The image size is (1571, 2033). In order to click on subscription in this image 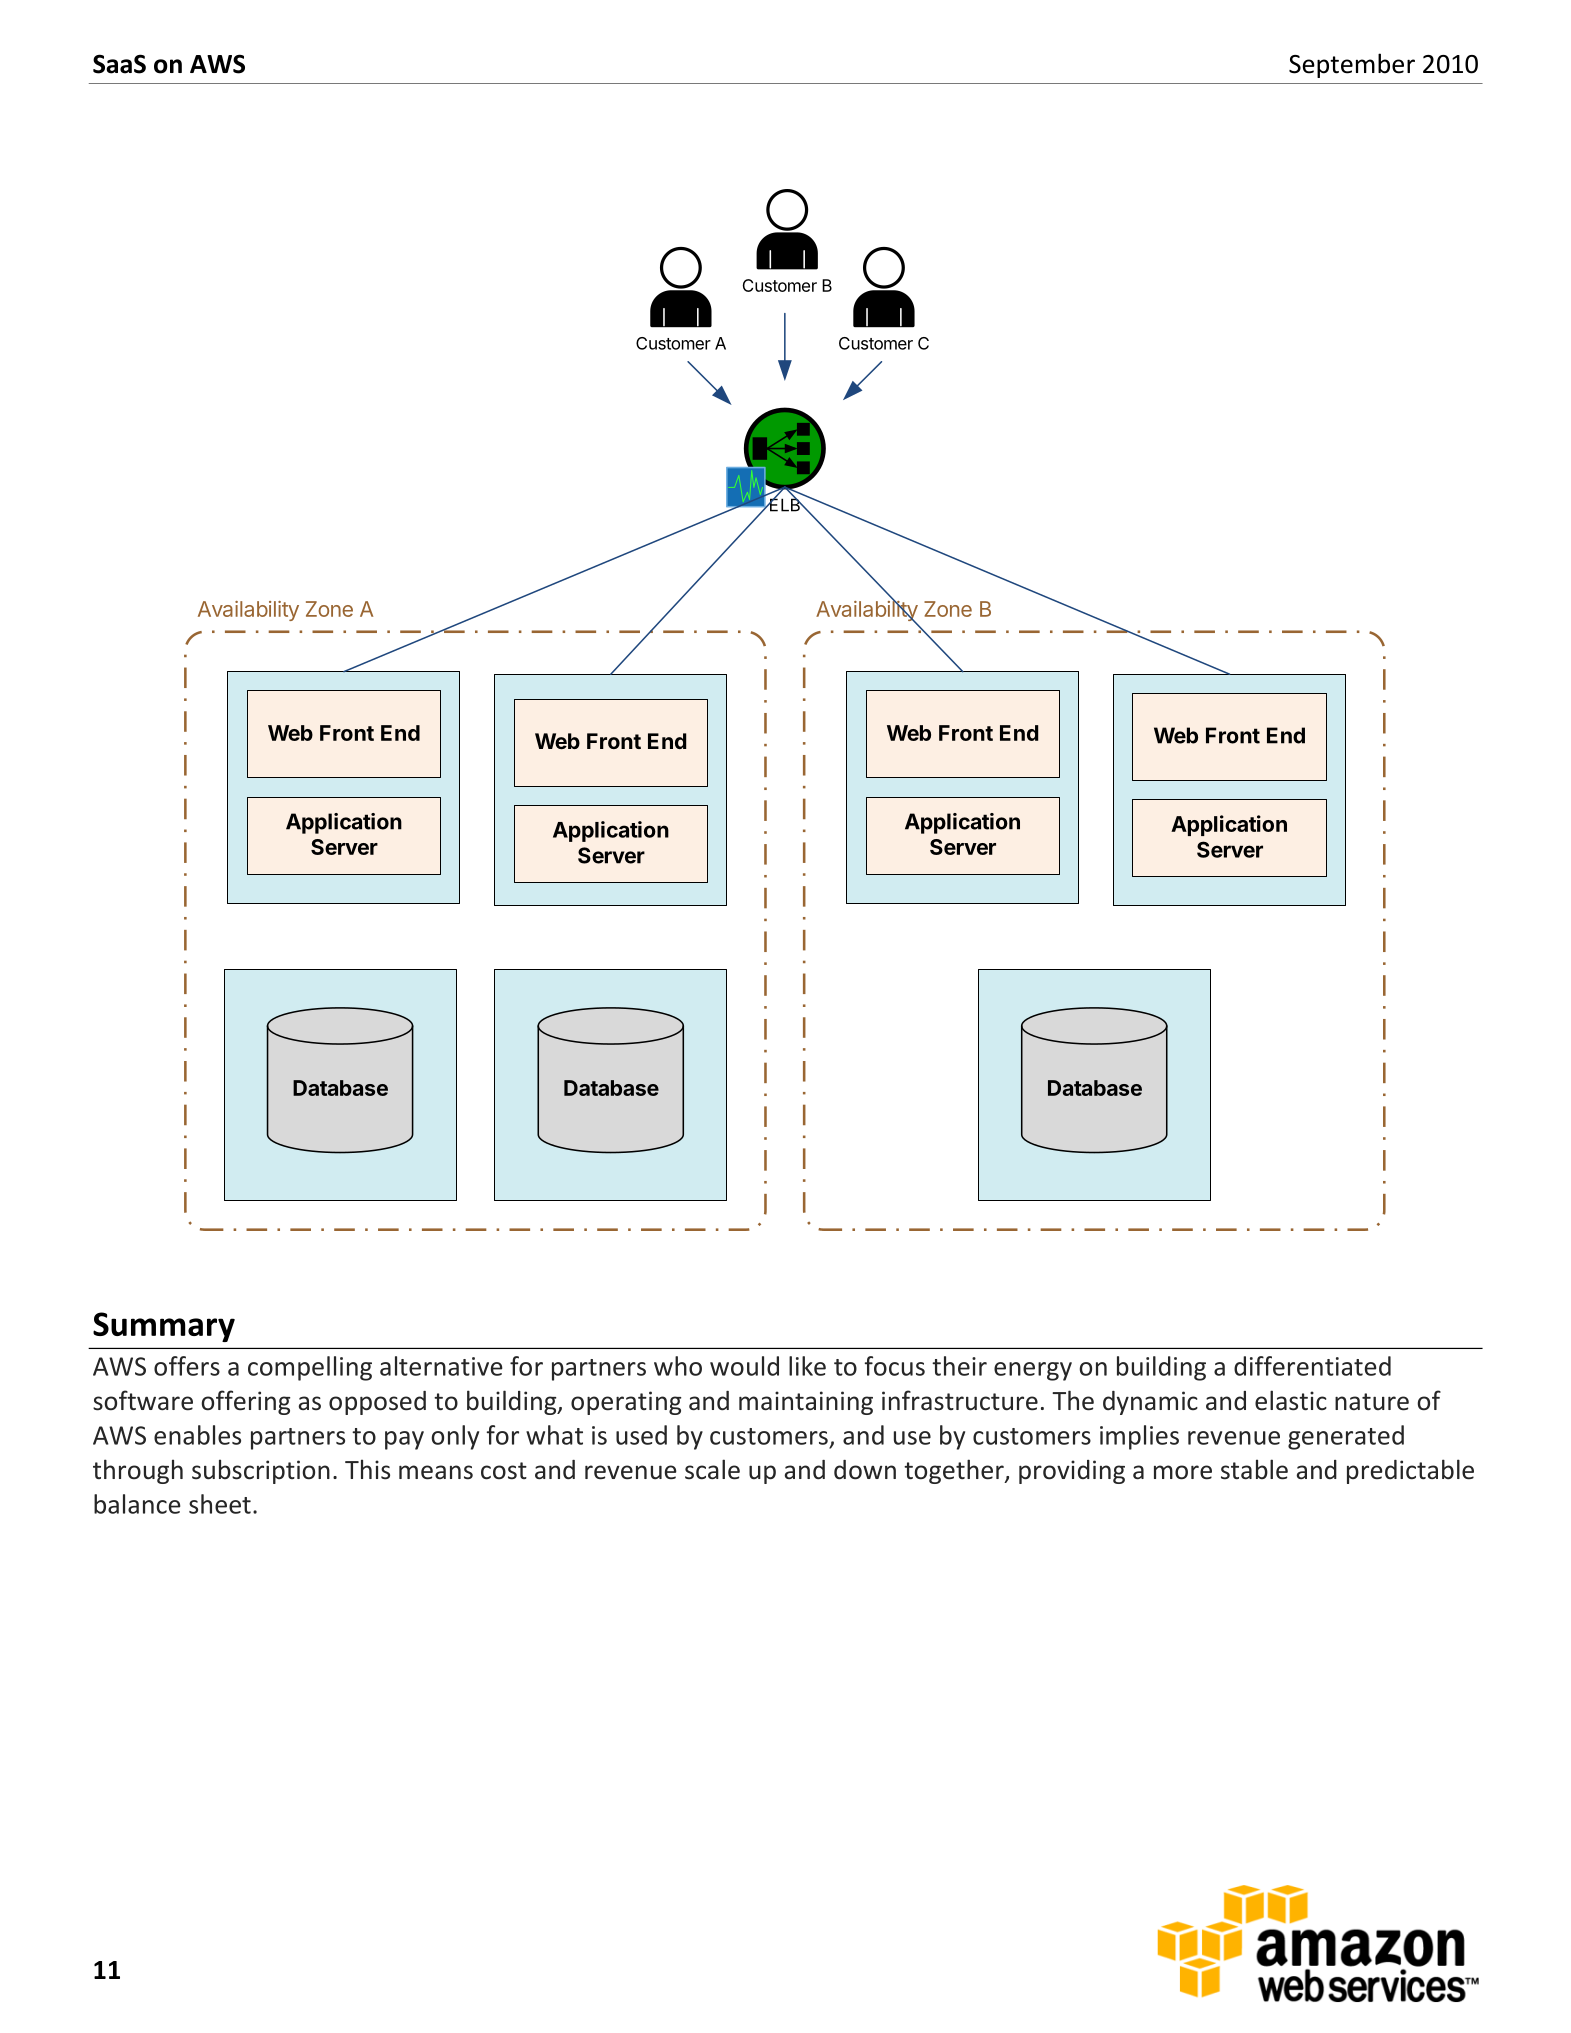, I will do `click(261, 1471)`.
